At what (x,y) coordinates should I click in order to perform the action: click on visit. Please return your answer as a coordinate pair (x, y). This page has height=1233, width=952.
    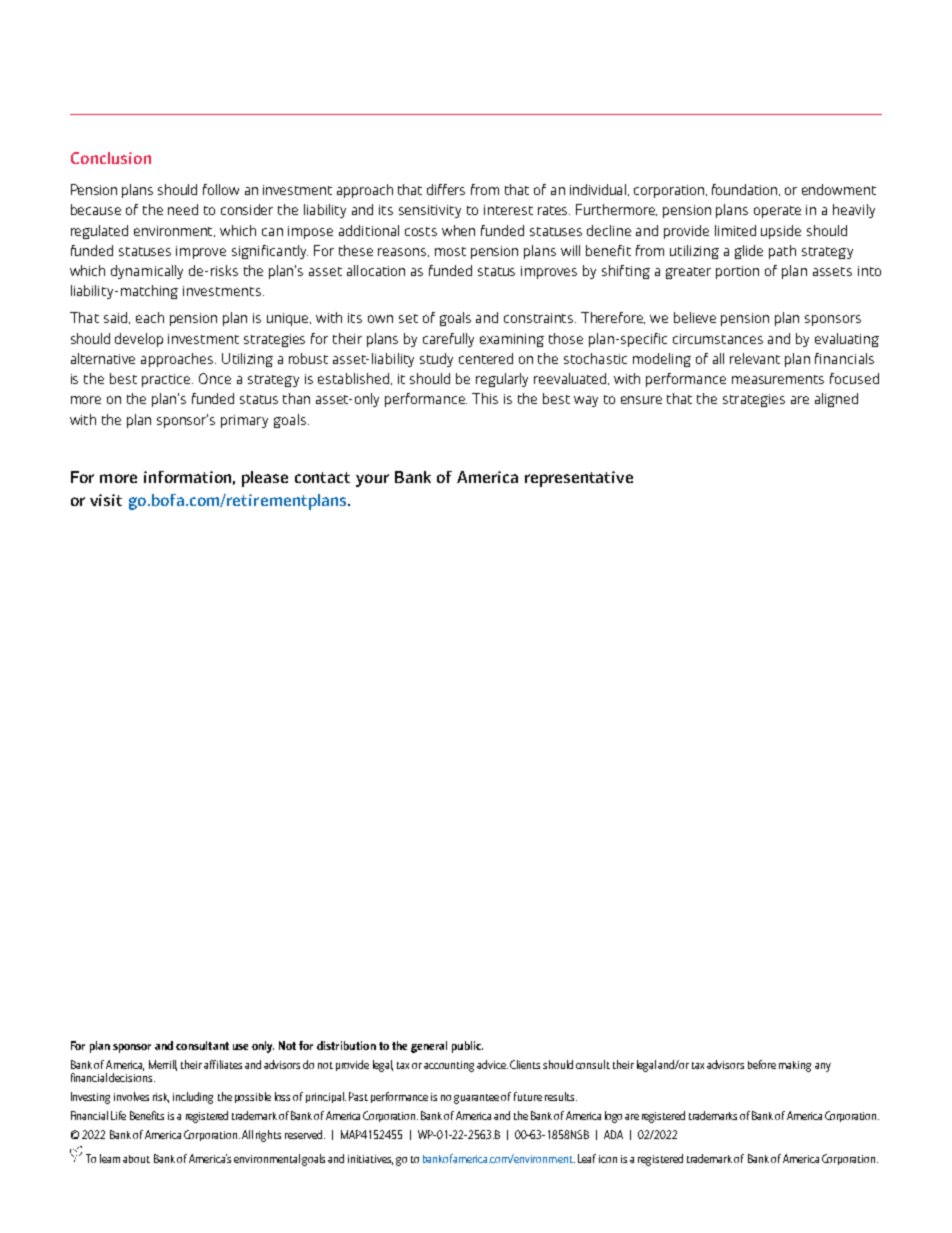
    Looking at the image, I should click on (106, 500).
